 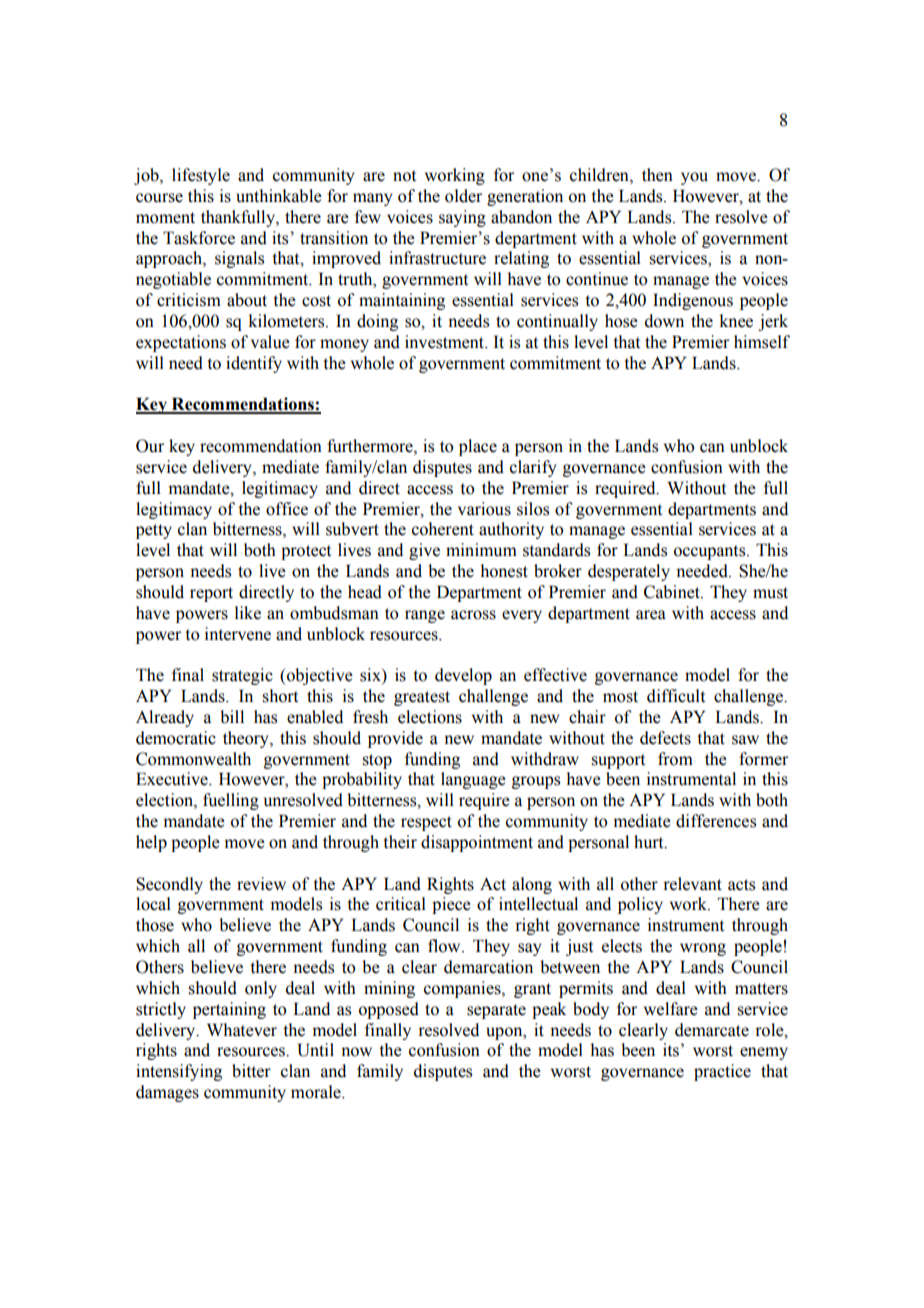 What do you see at coordinates (463, 196) in the screenshot?
I see `older` at bounding box center [463, 196].
